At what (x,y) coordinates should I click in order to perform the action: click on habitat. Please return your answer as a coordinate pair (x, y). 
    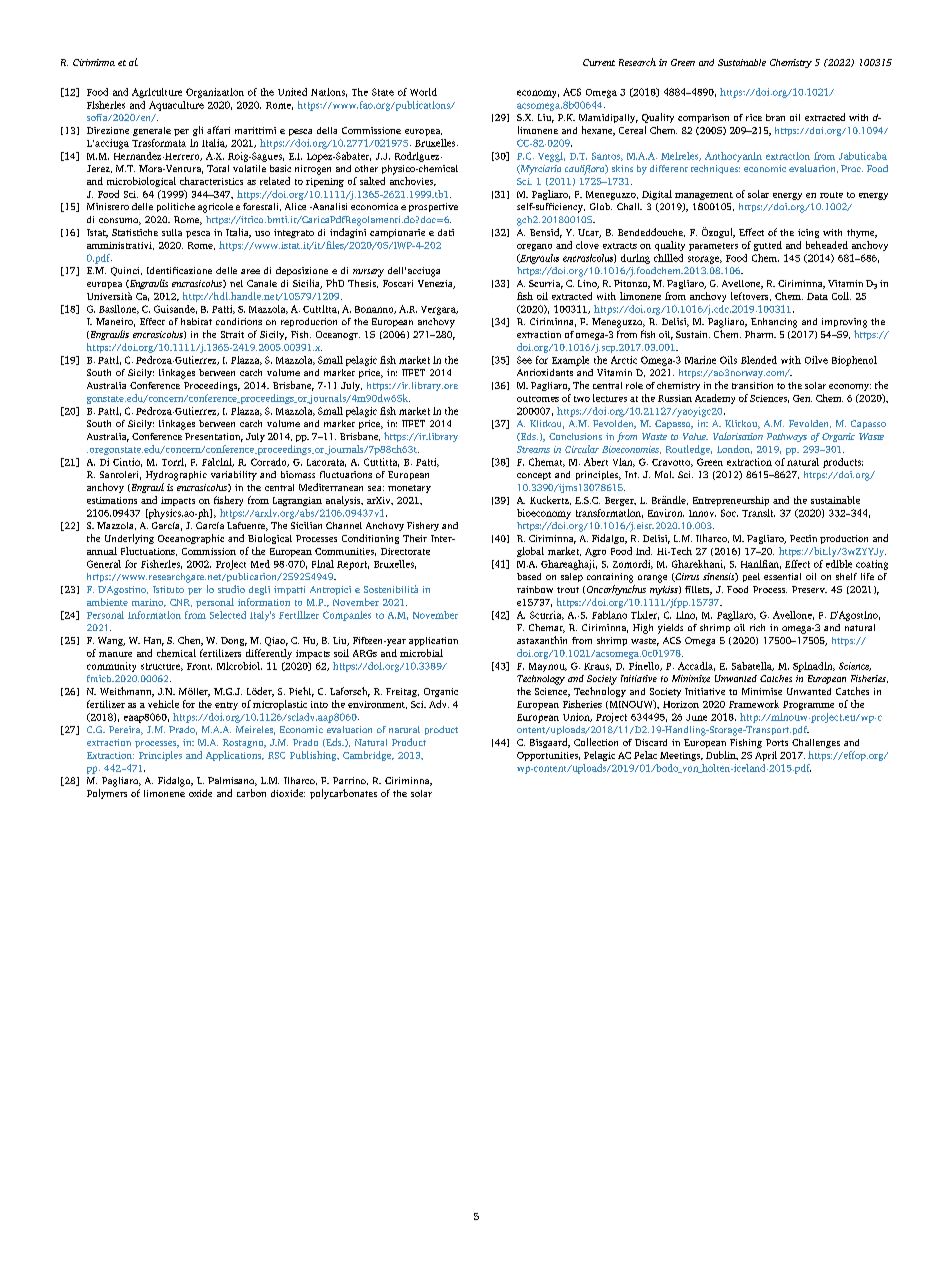
    Looking at the image, I should click on (196, 321).
